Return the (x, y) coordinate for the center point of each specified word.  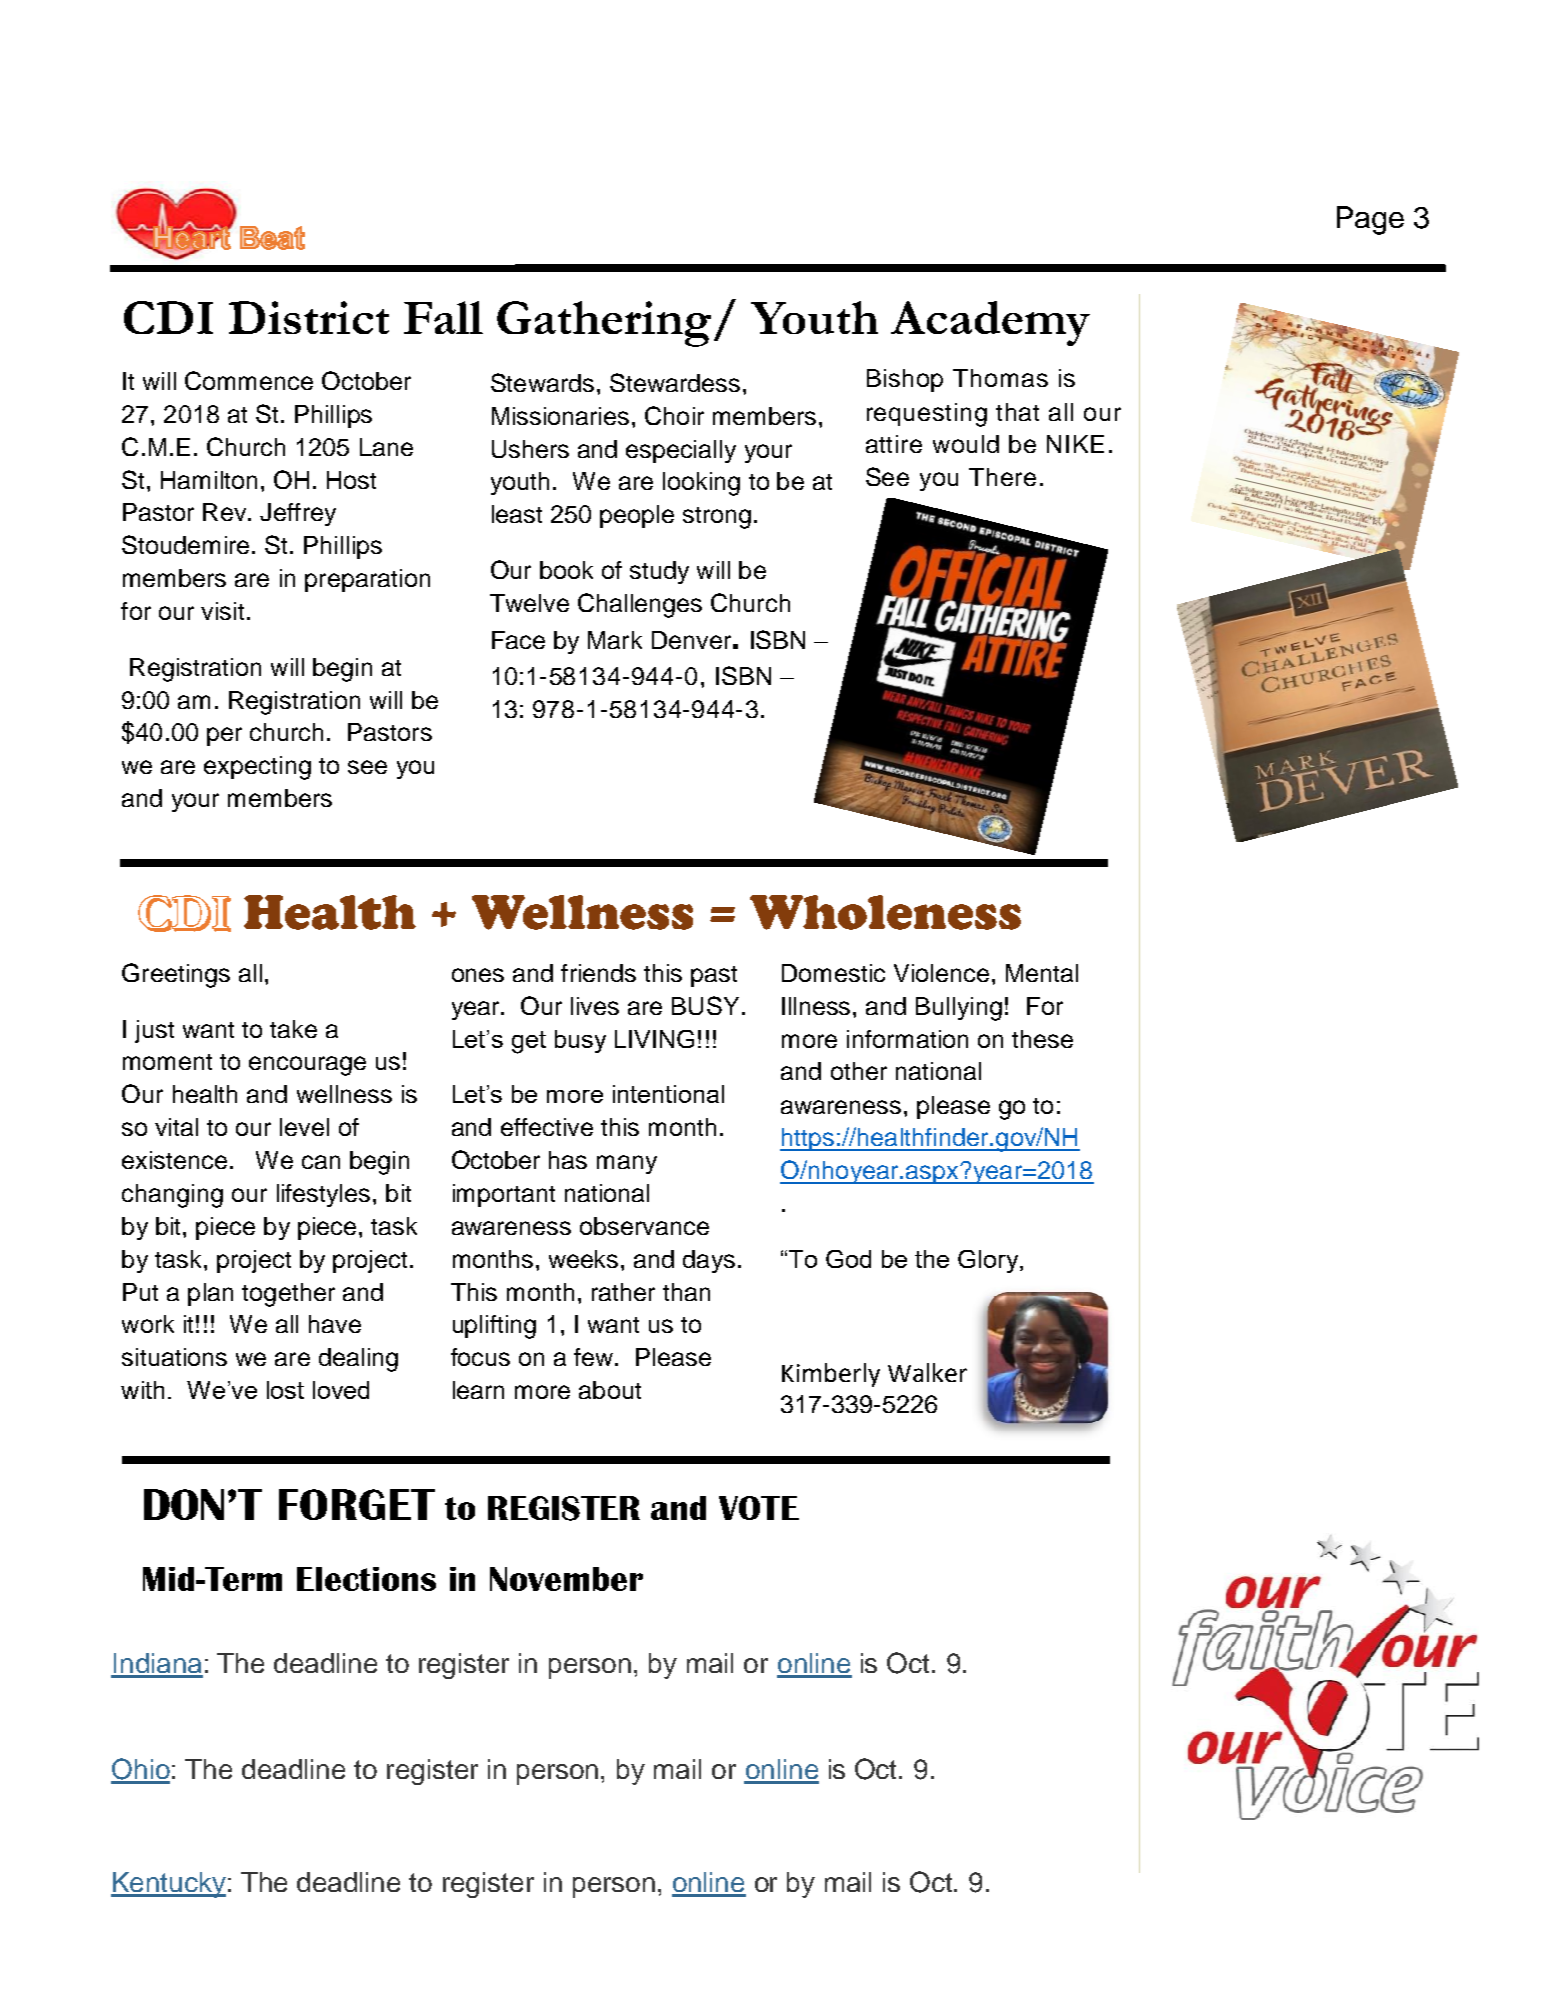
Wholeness (885, 912)
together (288, 1295)
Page (1370, 220)
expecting (257, 768)
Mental (1042, 973)
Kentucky (168, 1885)
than (686, 1292)
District (309, 317)
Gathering (604, 324)
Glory (989, 1261)
